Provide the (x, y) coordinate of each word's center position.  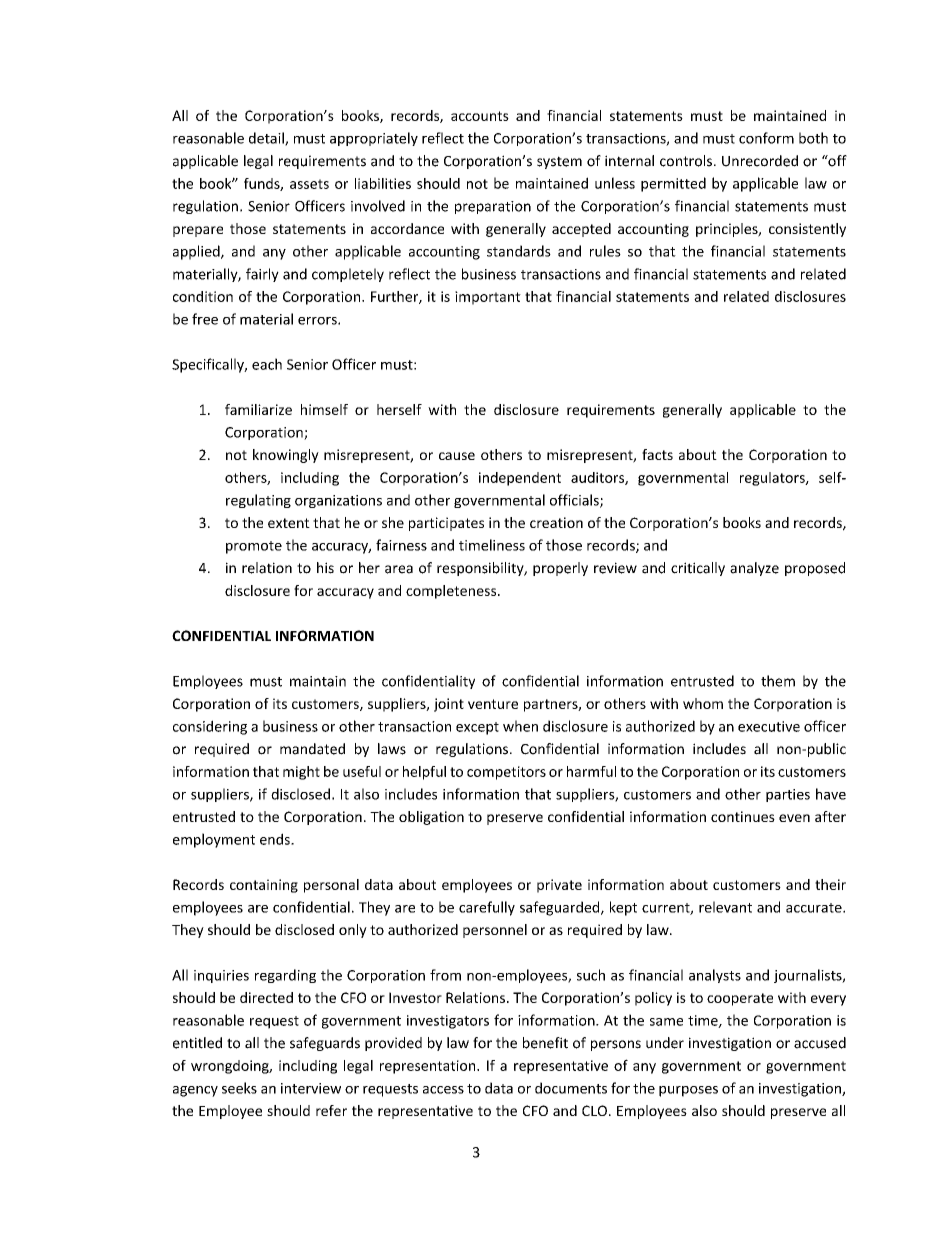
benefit (545, 1043)
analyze (754, 569)
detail (267, 139)
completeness (452, 592)
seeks (239, 1088)
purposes (688, 1091)
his (325, 568)
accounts (480, 116)
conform (766, 138)
